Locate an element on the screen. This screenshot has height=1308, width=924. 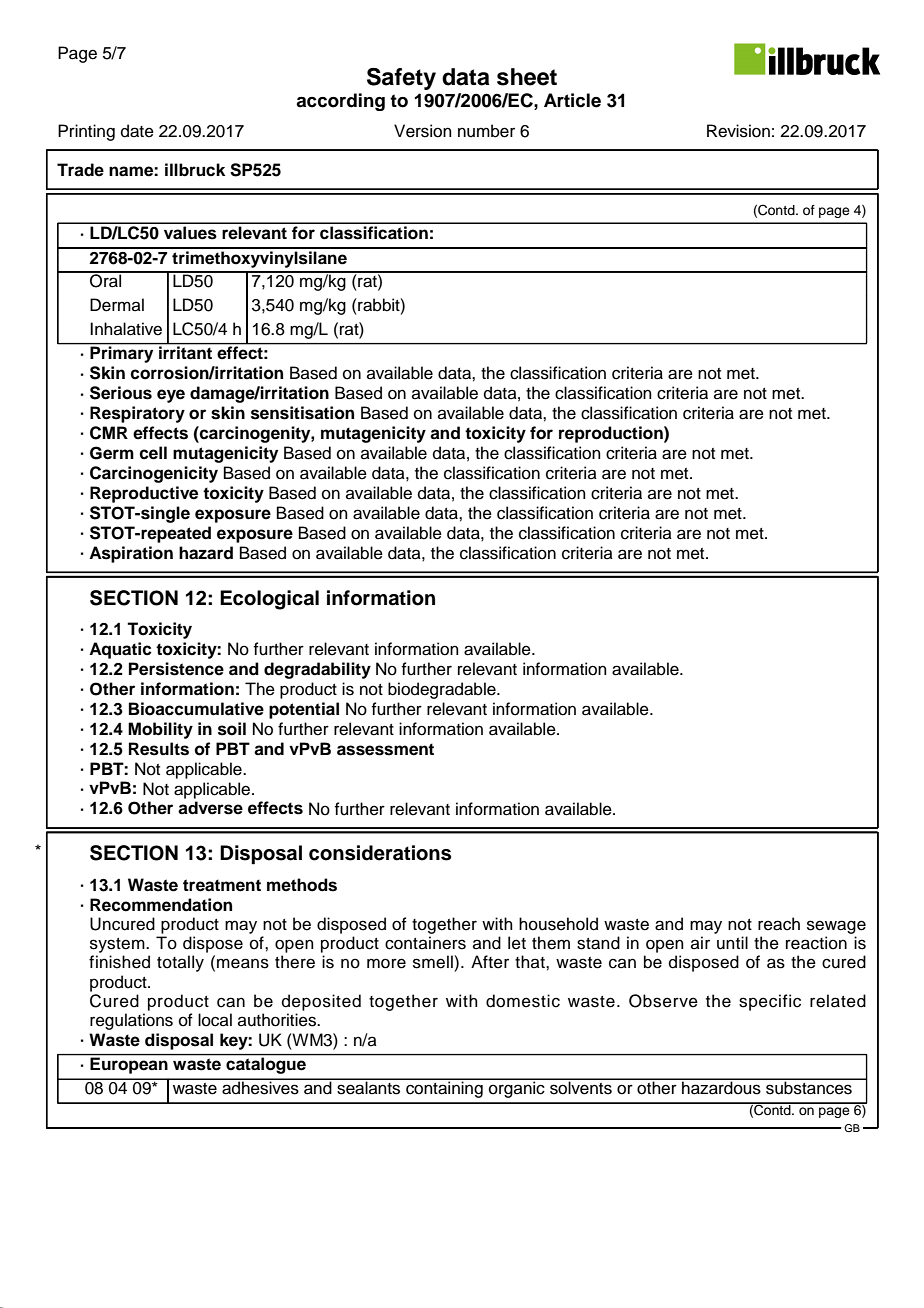
assessment is located at coordinates (385, 749).
